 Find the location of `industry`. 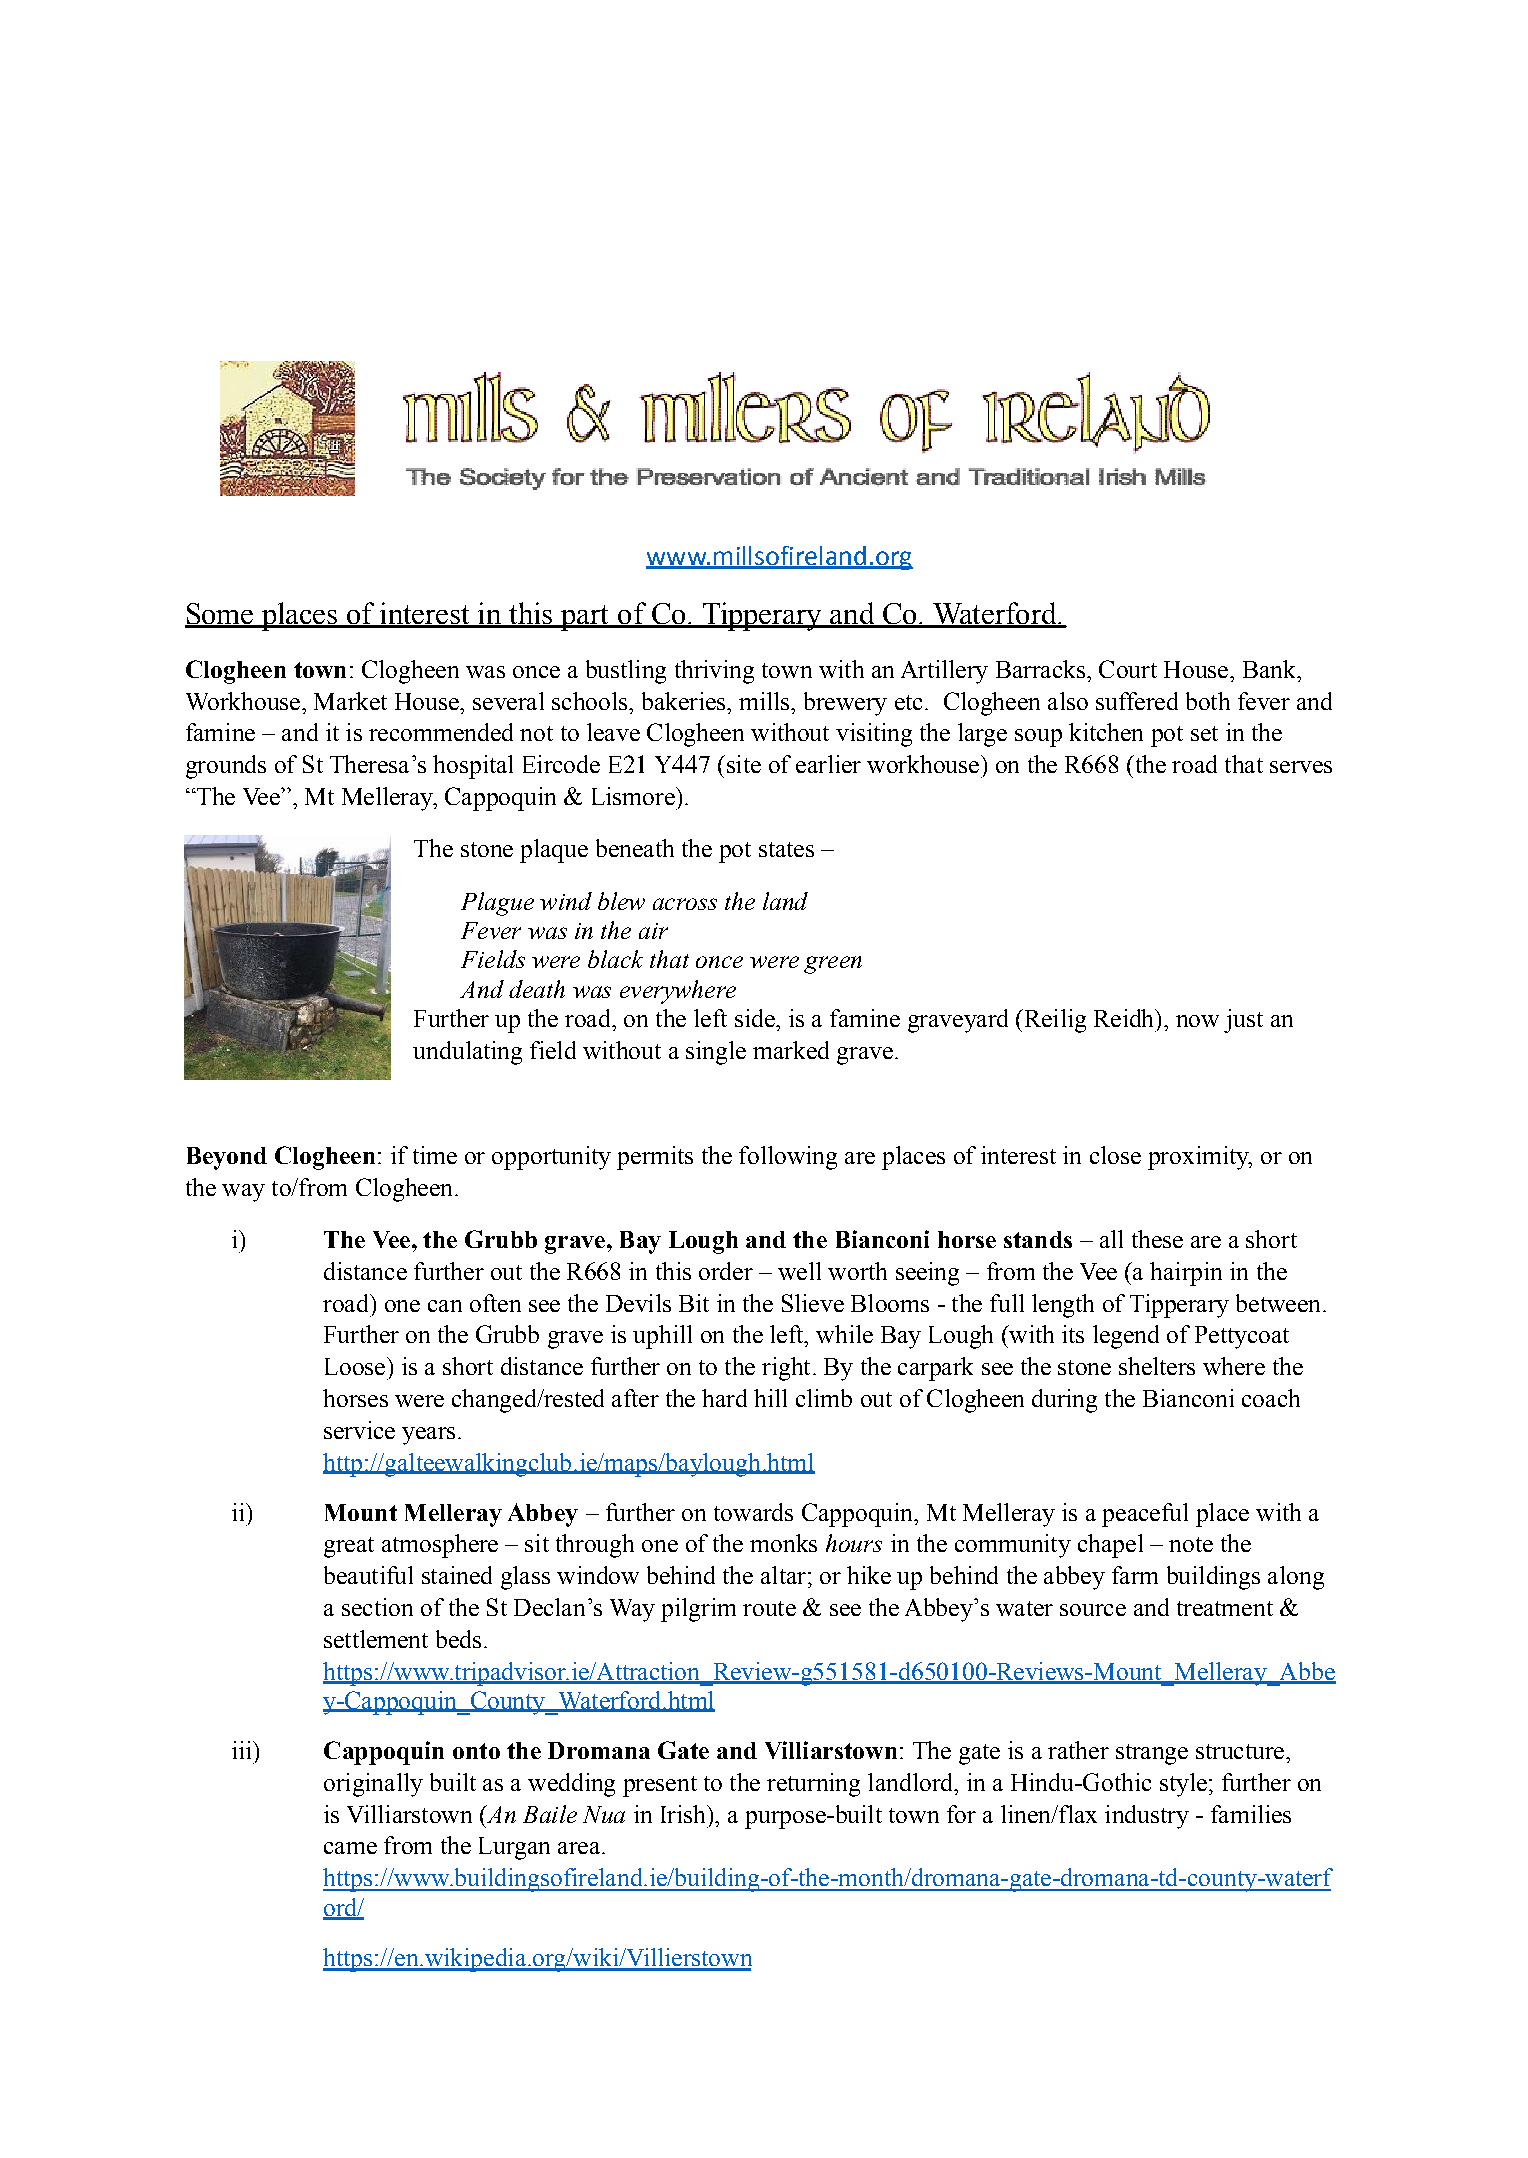

industry is located at coordinates (1147, 1817).
